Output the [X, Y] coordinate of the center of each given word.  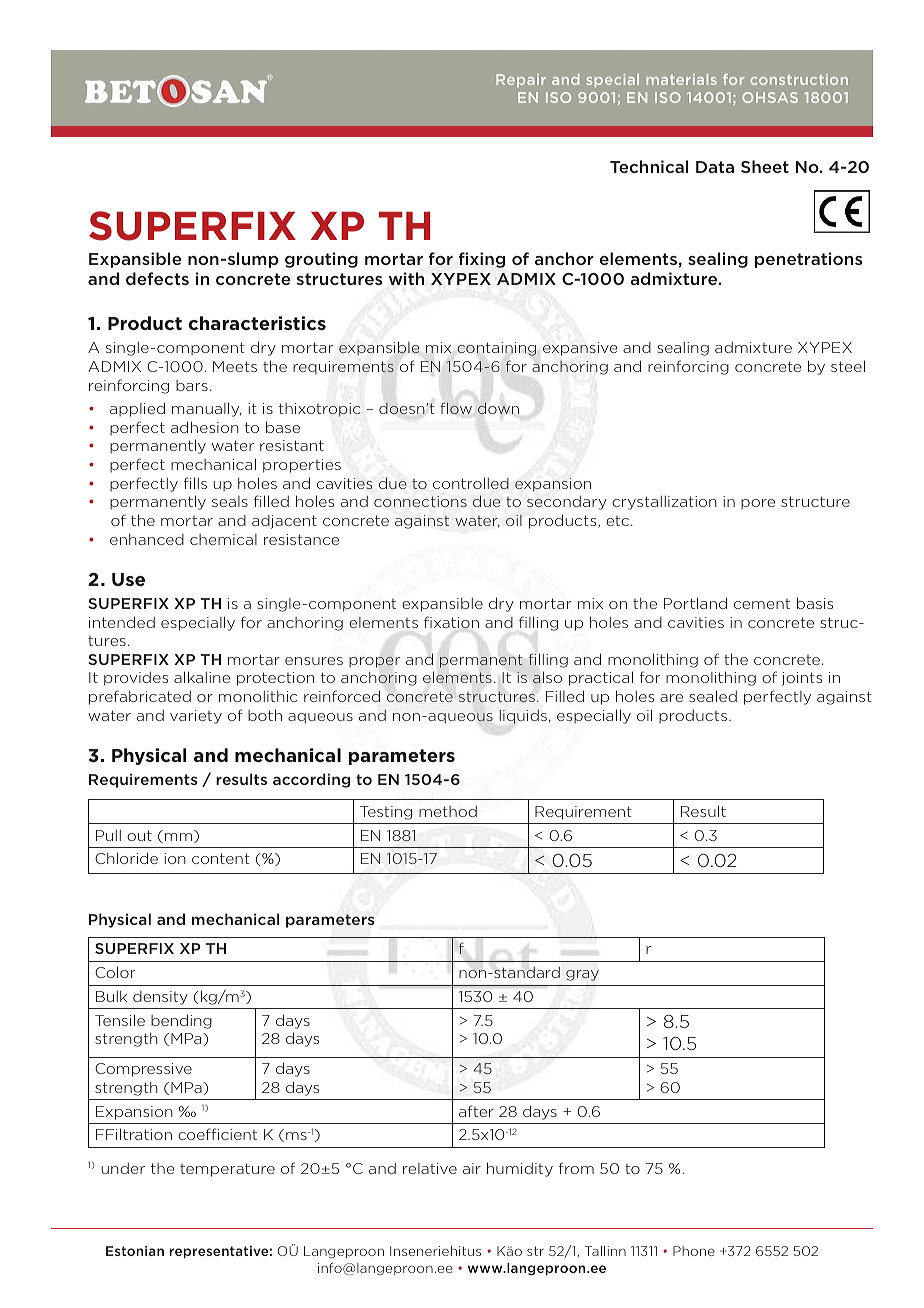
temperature [227, 1170]
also [547, 677]
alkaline [202, 677]
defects [157, 278]
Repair [521, 80]
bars [192, 385]
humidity [520, 1169]
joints [802, 679]
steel [848, 366]
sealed [713, 696]
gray [582, 975]
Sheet [765, 166]
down [498, 408]
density [160, 998]
